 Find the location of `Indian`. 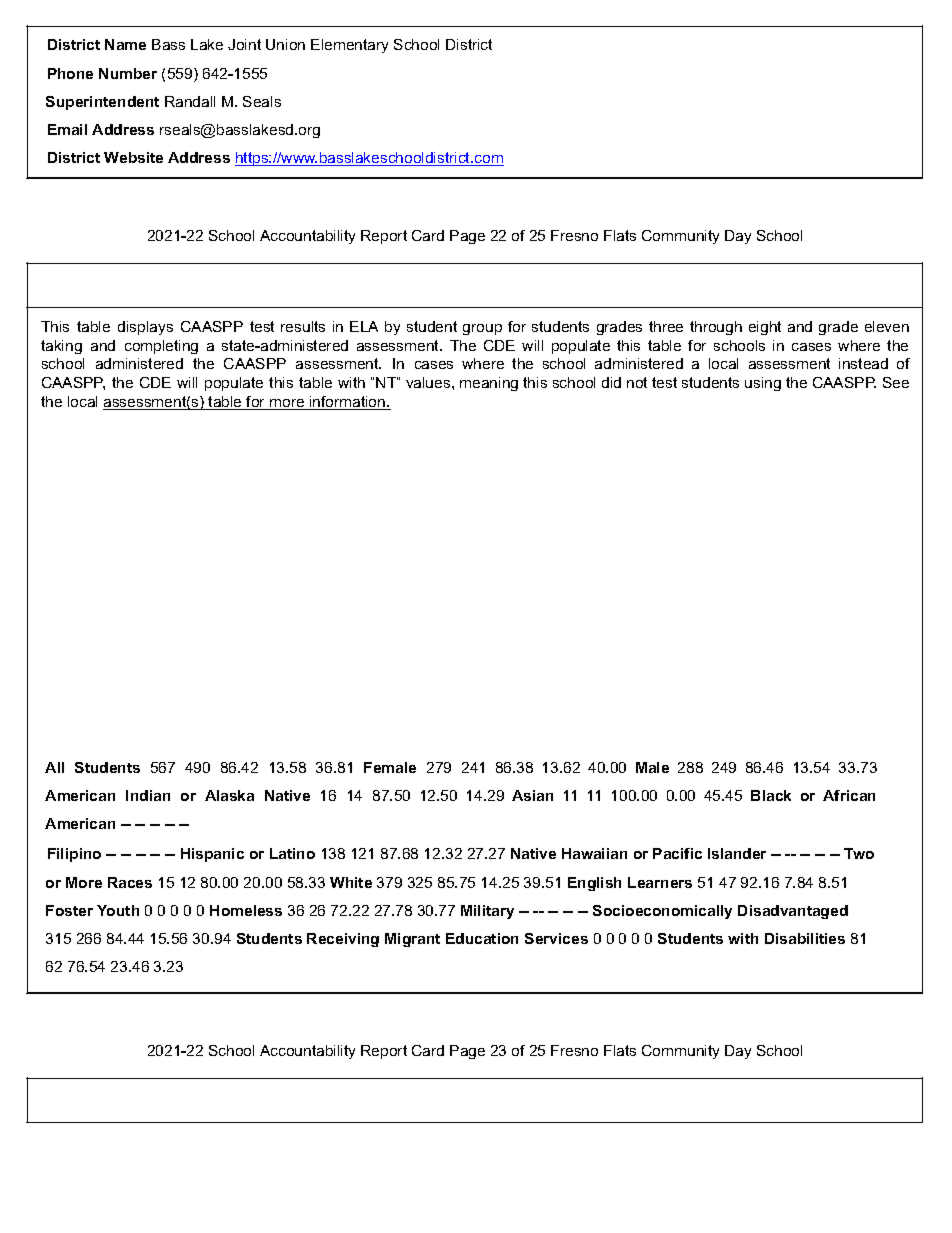

Indian is located at coordinates (148, 795).
